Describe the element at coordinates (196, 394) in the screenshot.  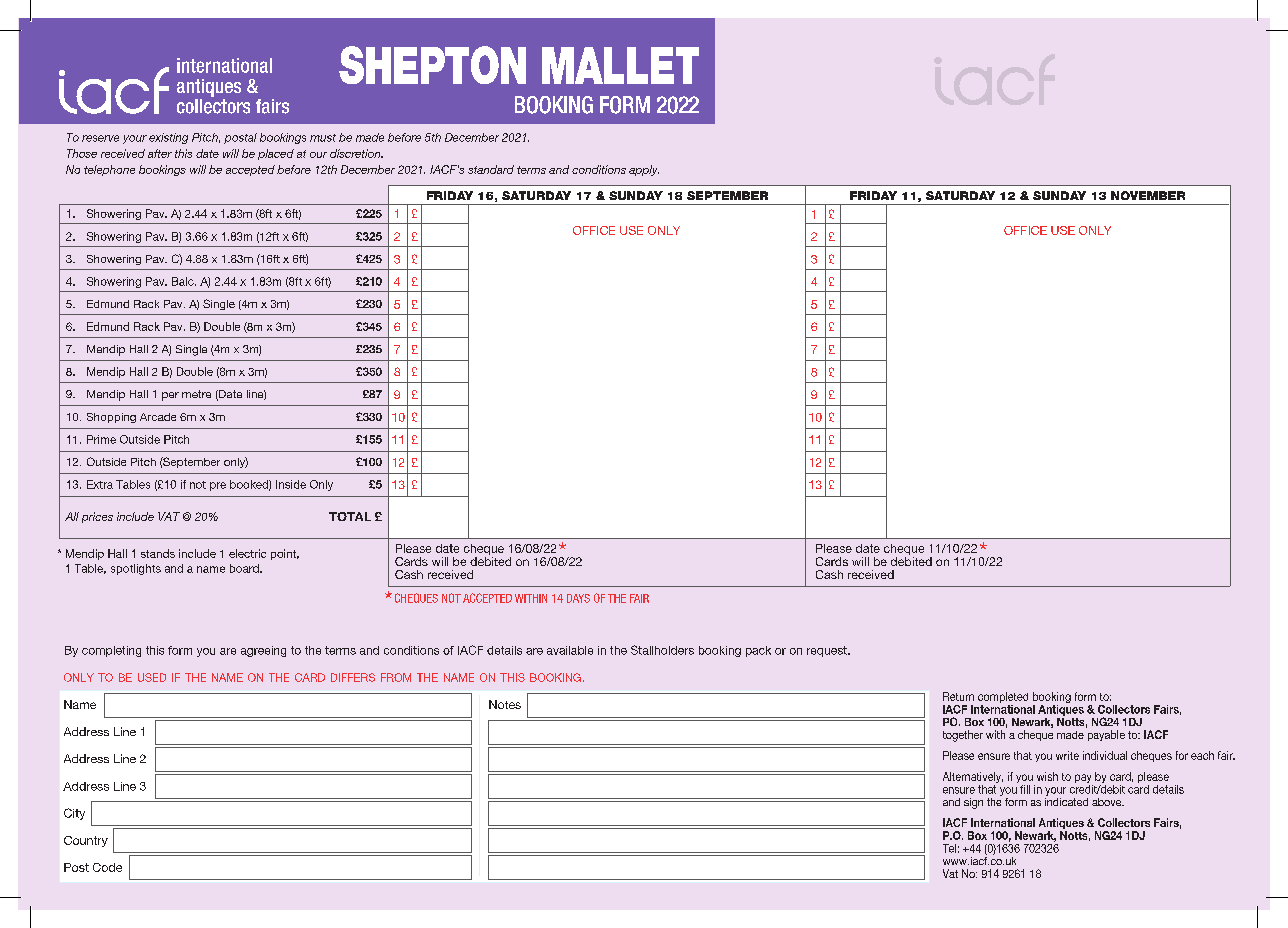
I see `metre` at that location.
